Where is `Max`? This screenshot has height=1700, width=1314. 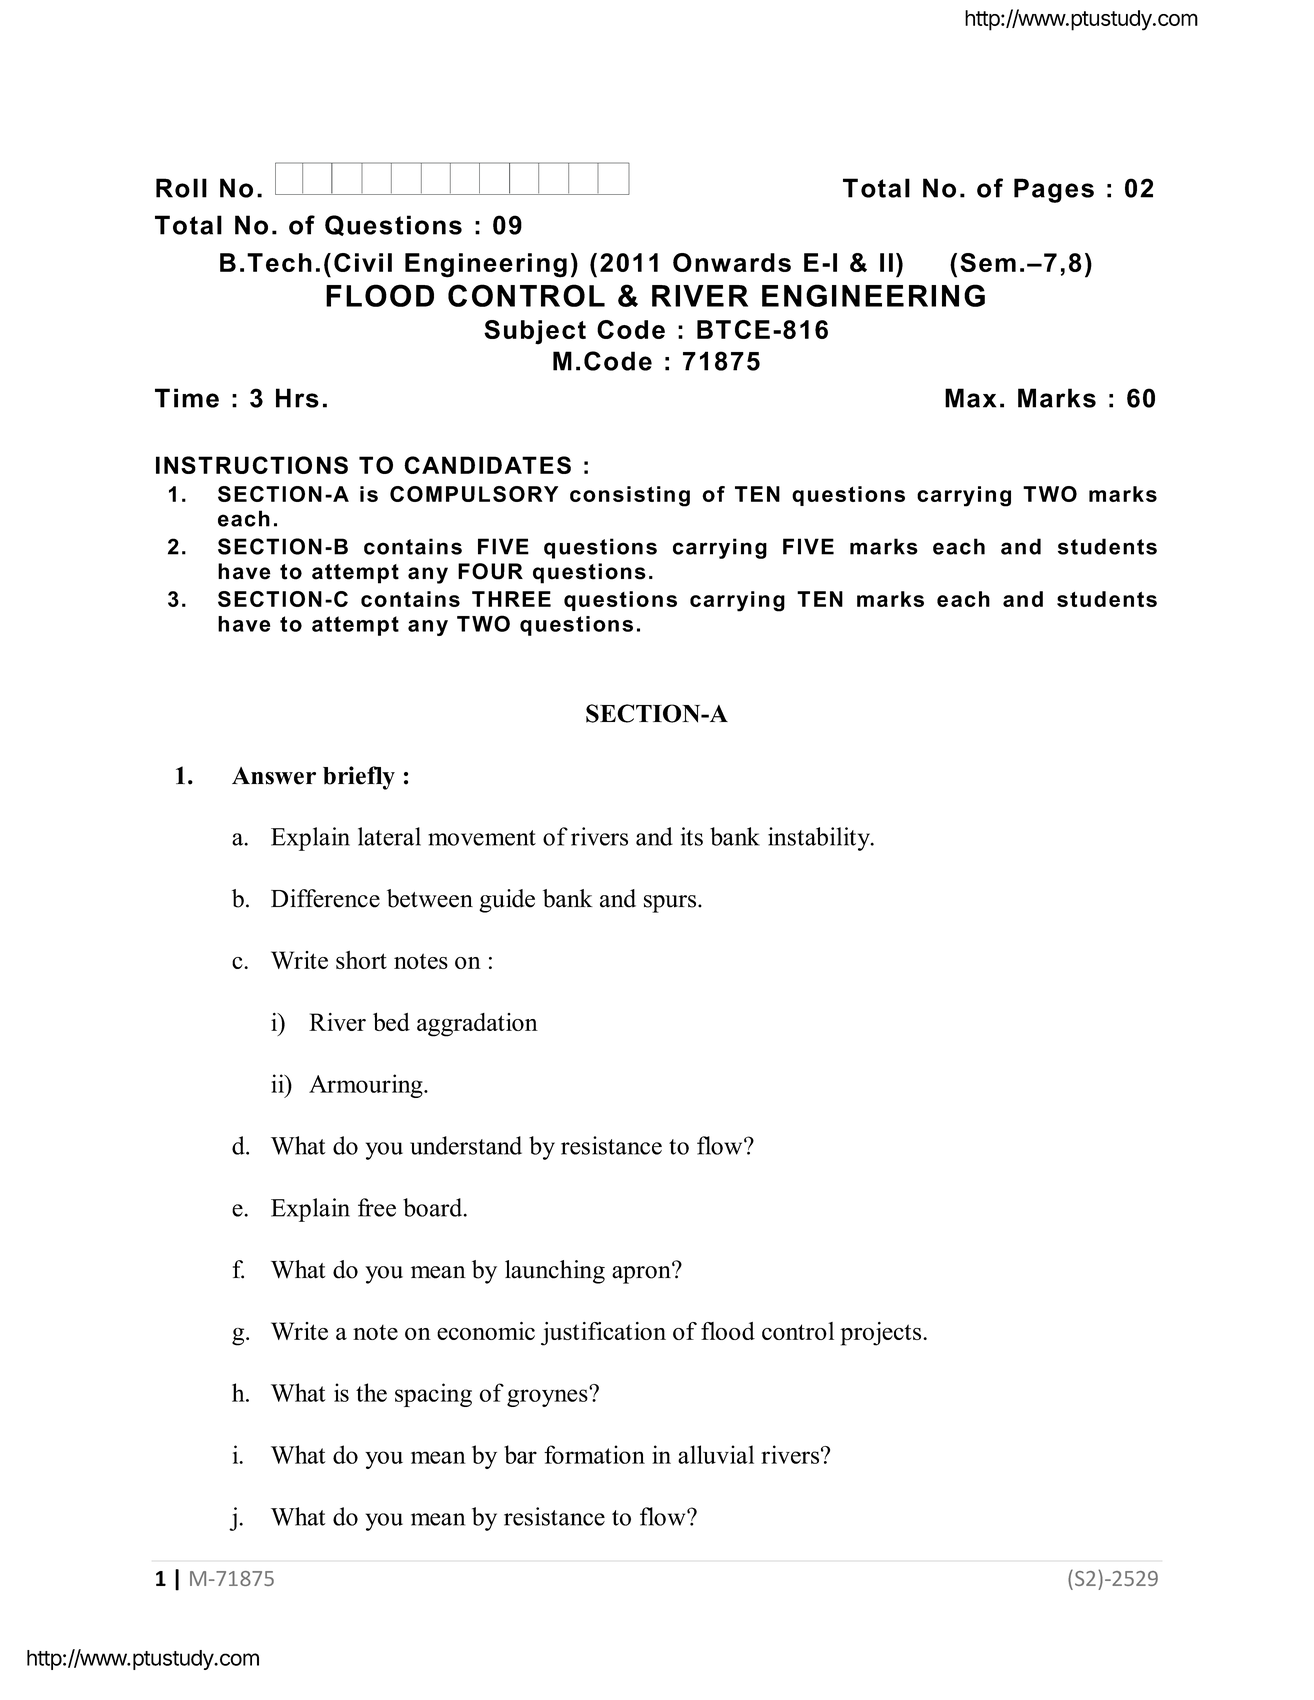 Max is located at coordinates (970, 398).
